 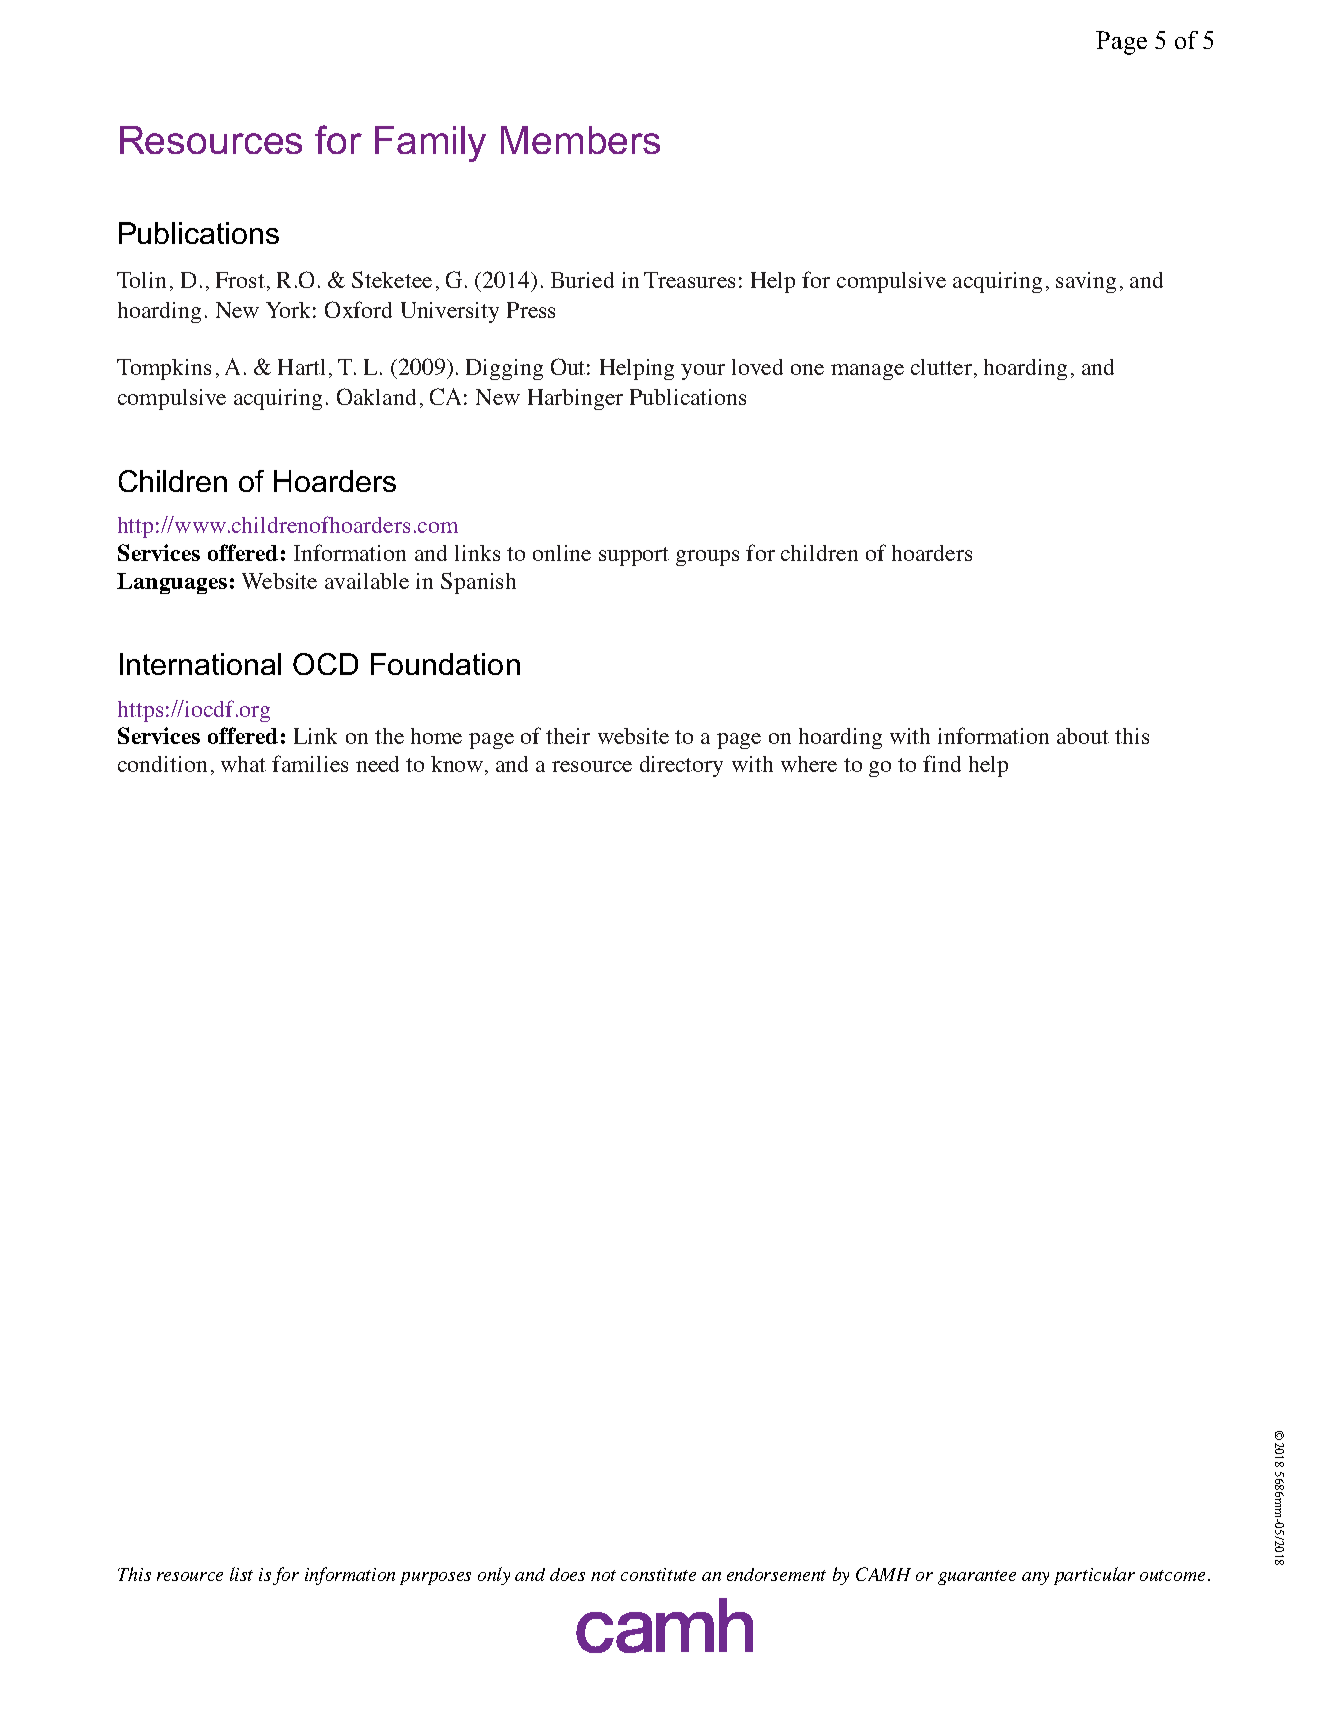 I want to click on find, so click(x=942, y=763).
